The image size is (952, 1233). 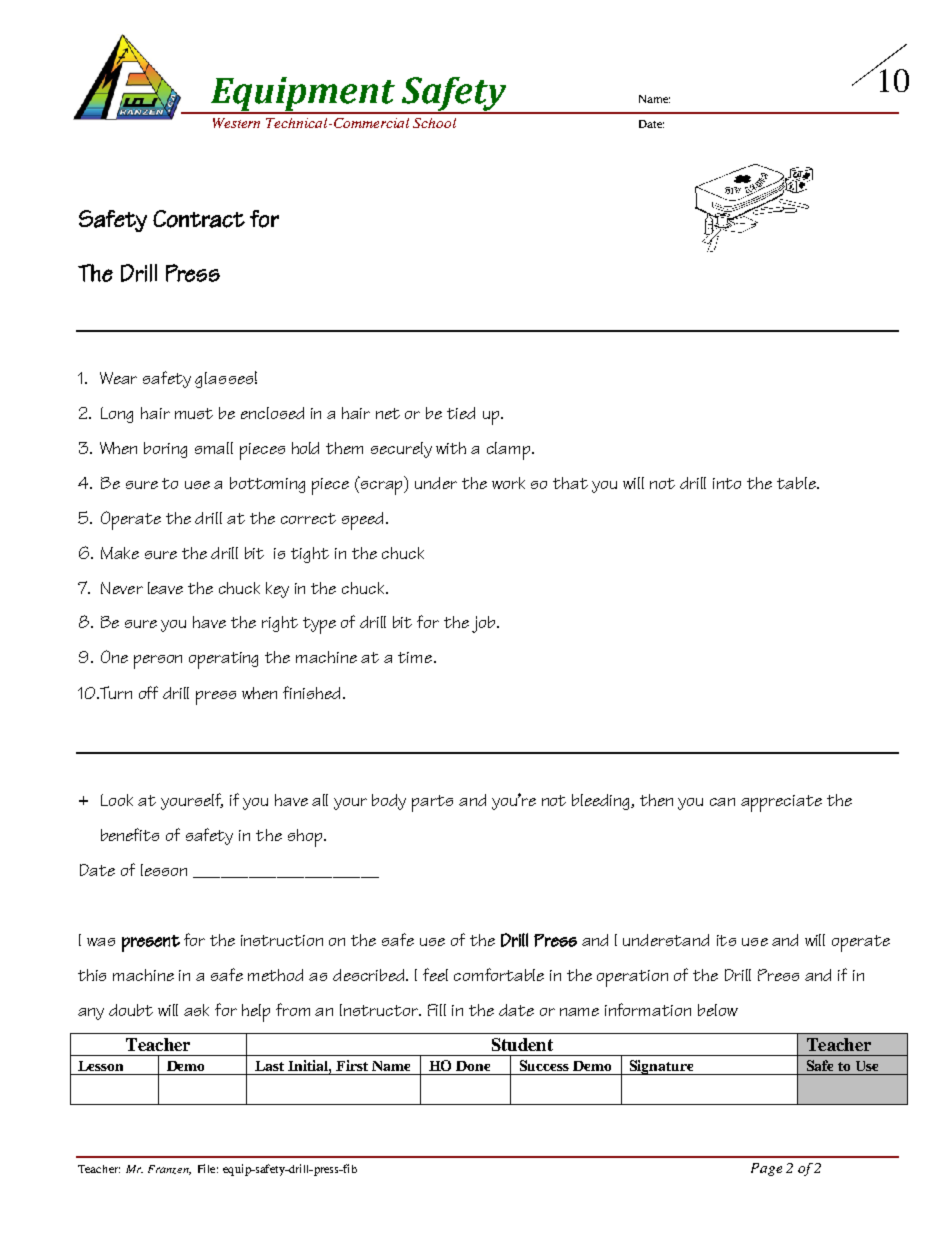 I want to click on parts, so click(x=432, y=803).
